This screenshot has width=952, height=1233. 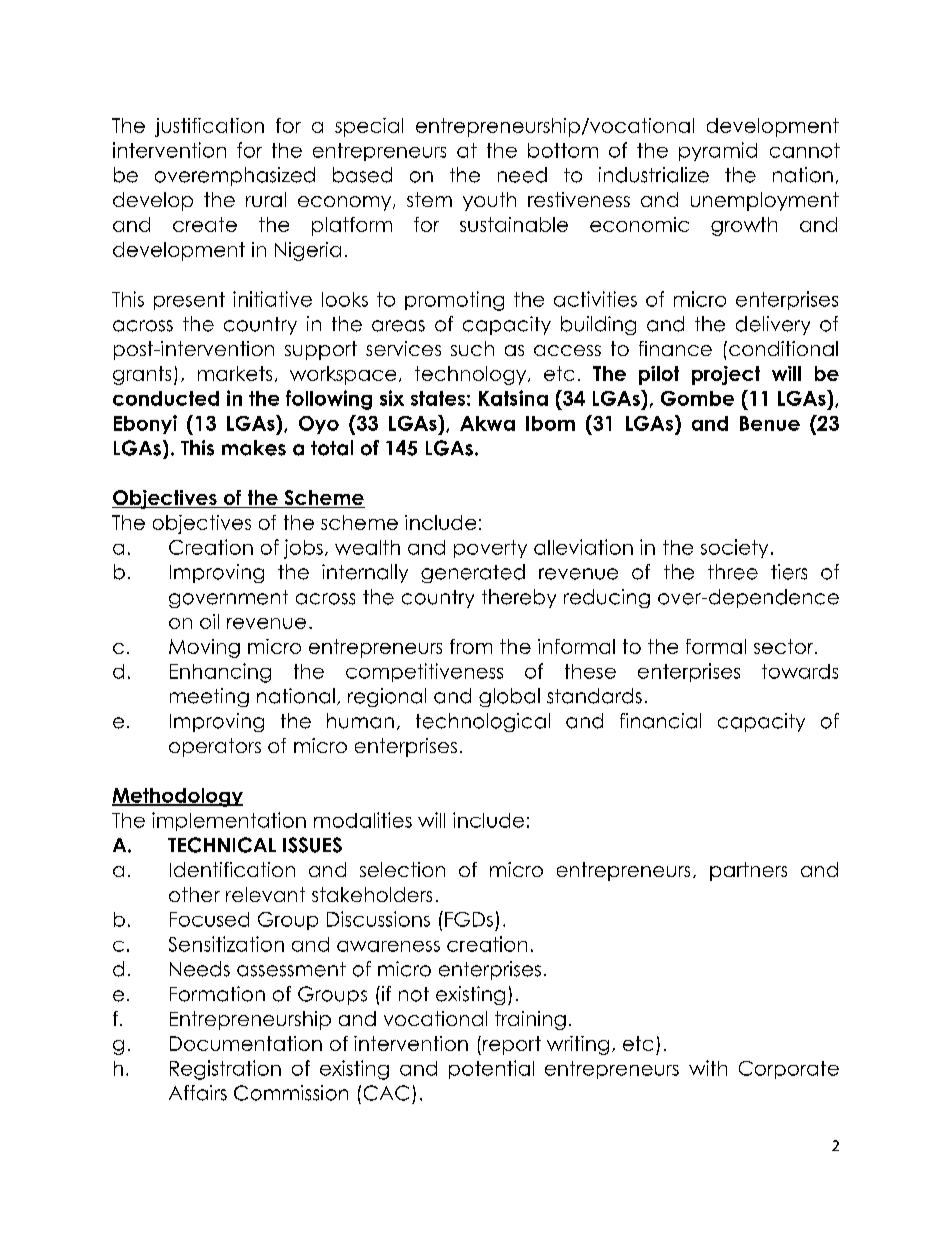 What do you see at coordinates (491, 1069) in the screenshot?
I see `potential` at bounding box center [491, 1069].
